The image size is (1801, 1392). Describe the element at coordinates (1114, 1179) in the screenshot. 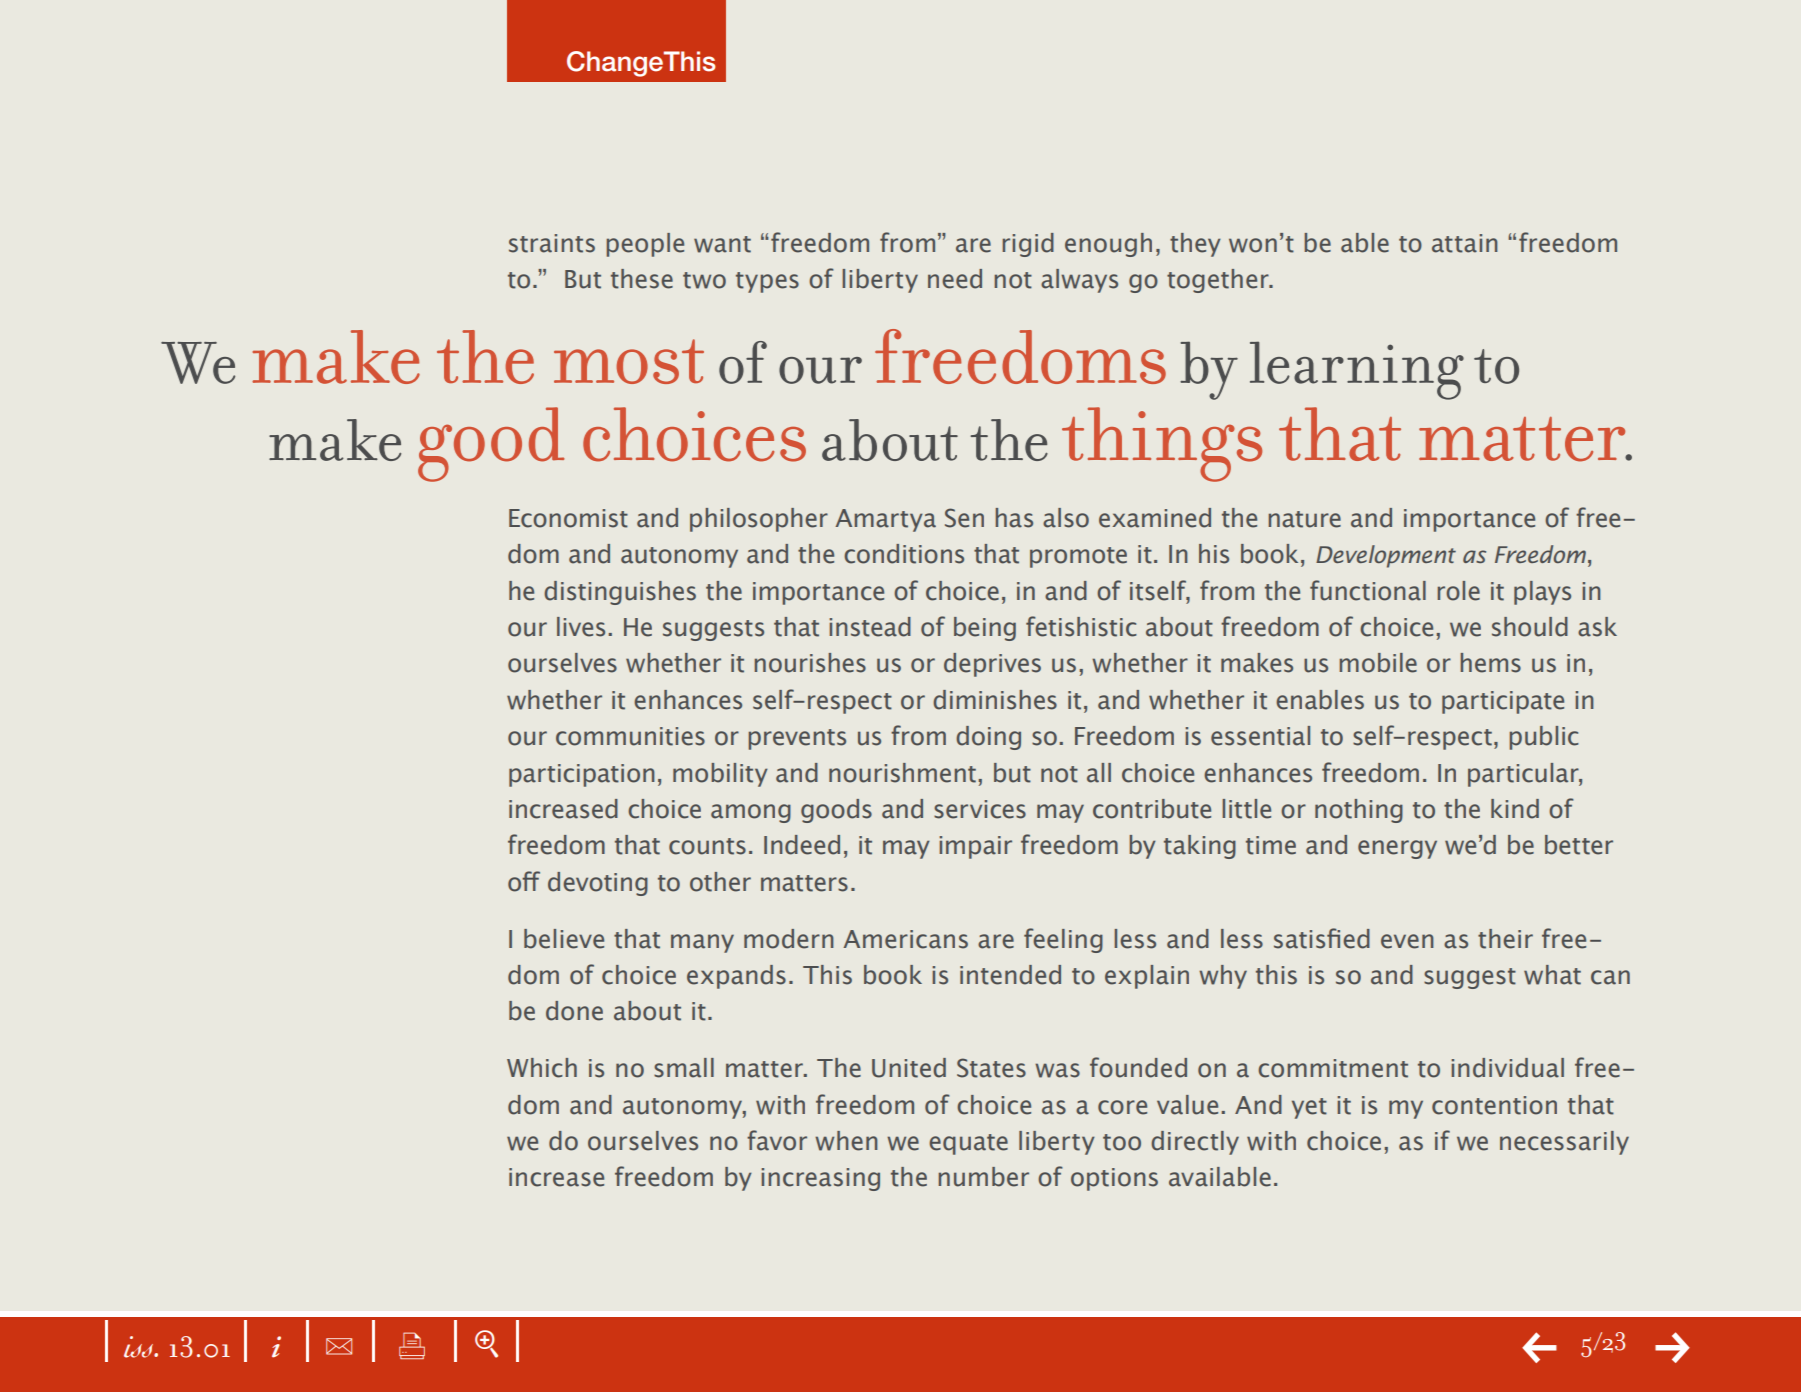

I see `options` at that location.
